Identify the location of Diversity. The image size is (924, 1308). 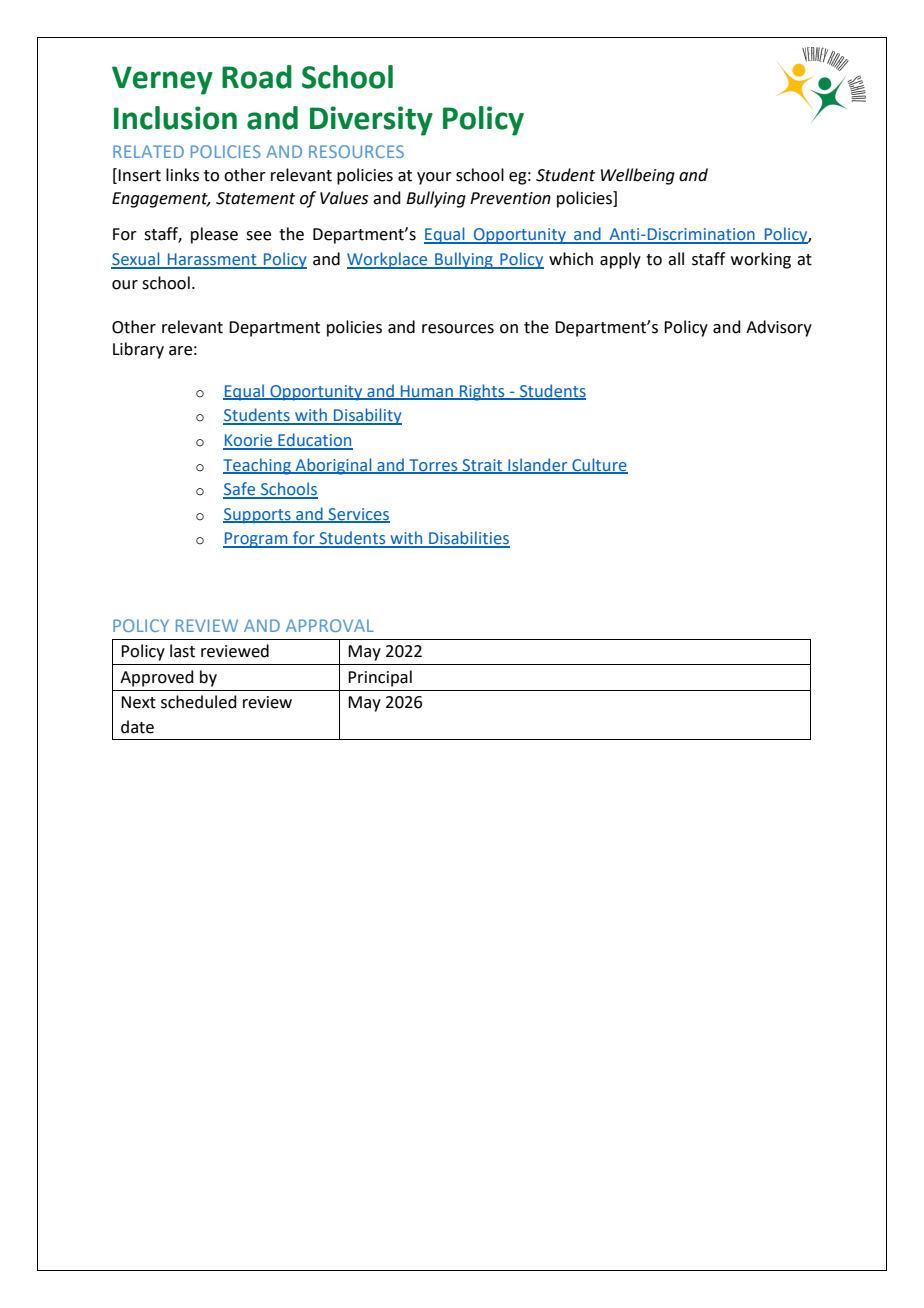
(371, 121).
